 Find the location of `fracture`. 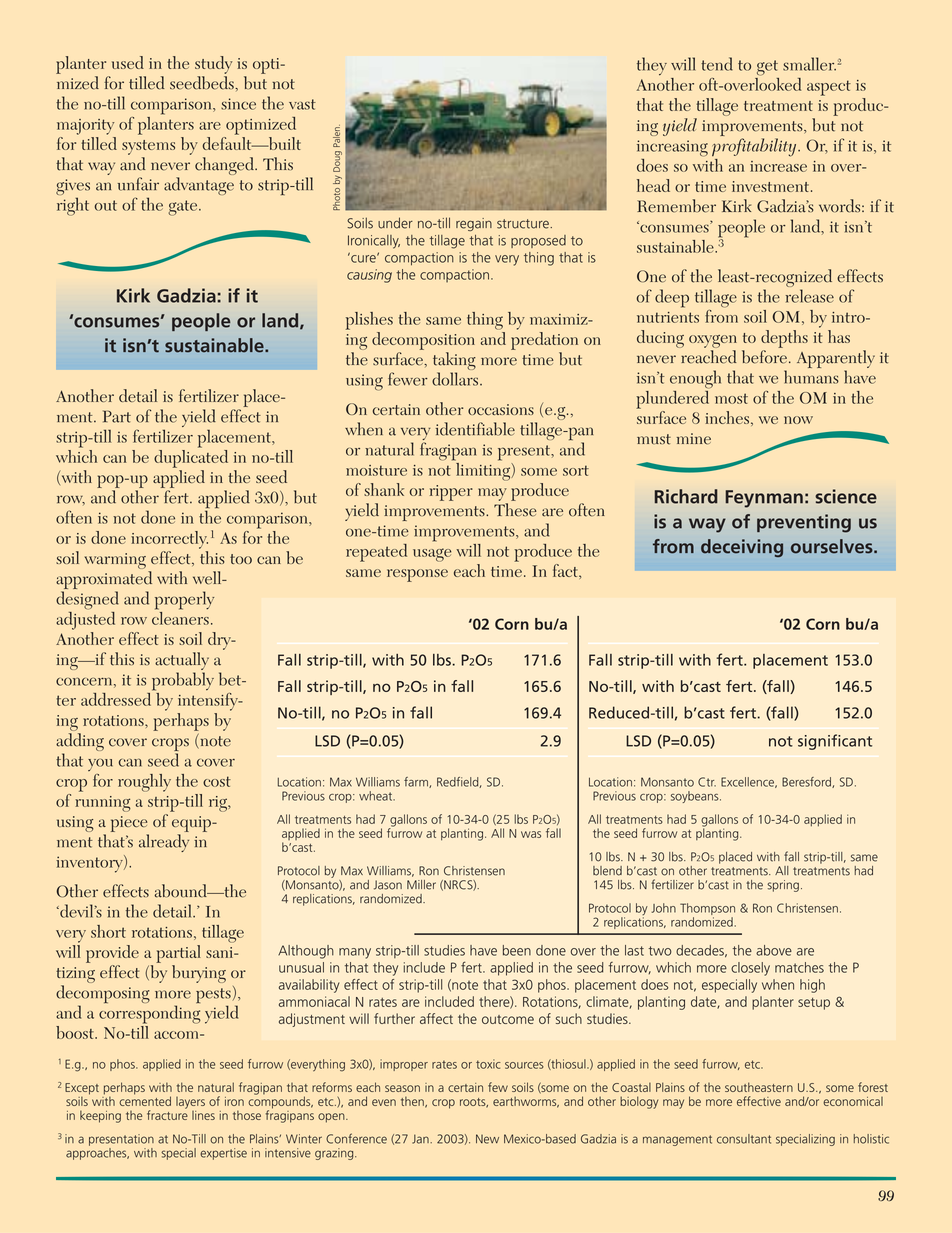

fracture is located at coordinates (167, 1114).
